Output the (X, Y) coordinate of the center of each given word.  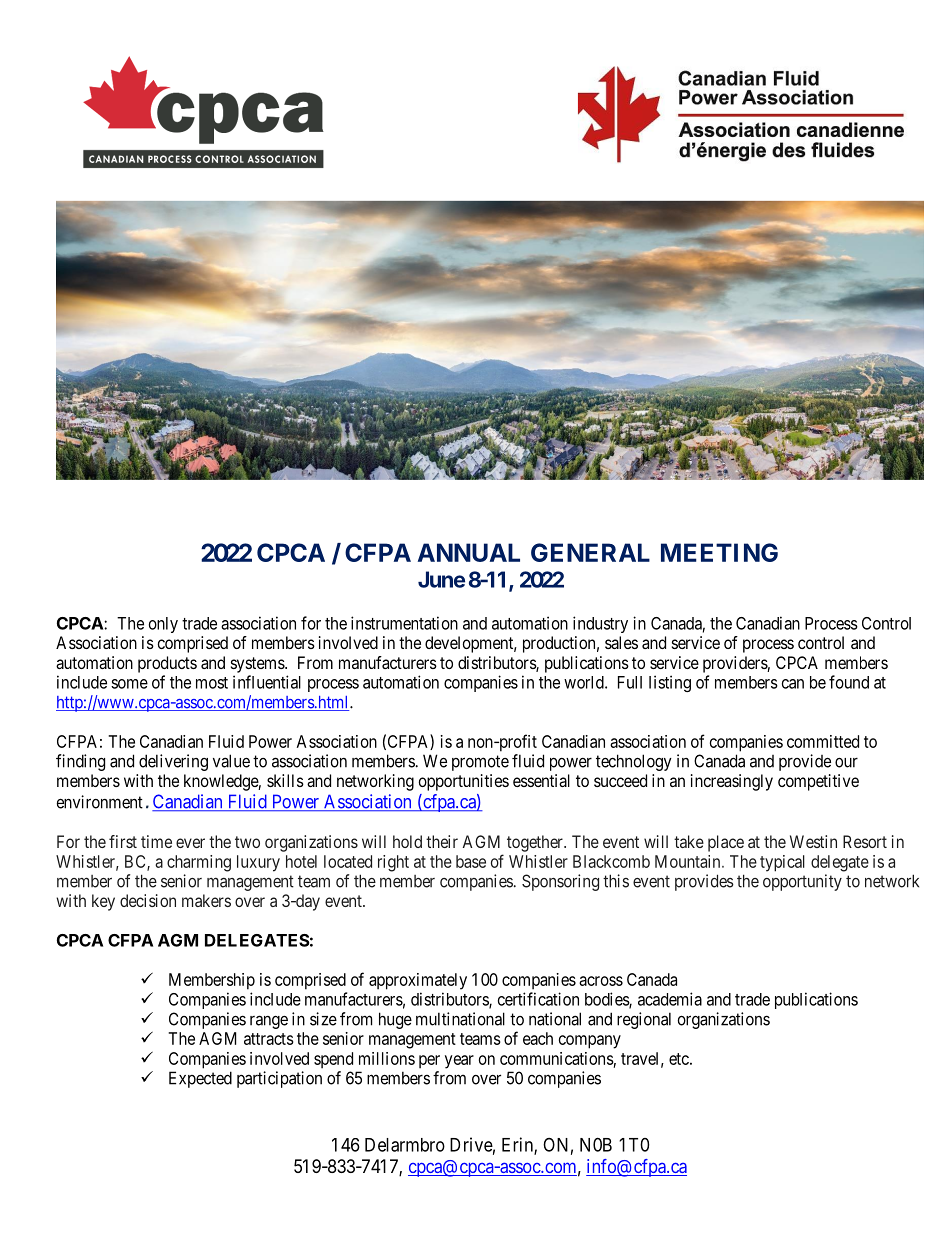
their (442, 841)
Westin (813, 841)
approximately (418, 981)
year (459, 1062)
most (212, 683)
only (163, 625)
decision (148, 900)
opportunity (802, 882)
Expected (200, 1079)
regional (644, 1020)
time (156, 841)
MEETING (719, 552)
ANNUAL (469, 552)
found (849, 682)
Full (630, 682)
